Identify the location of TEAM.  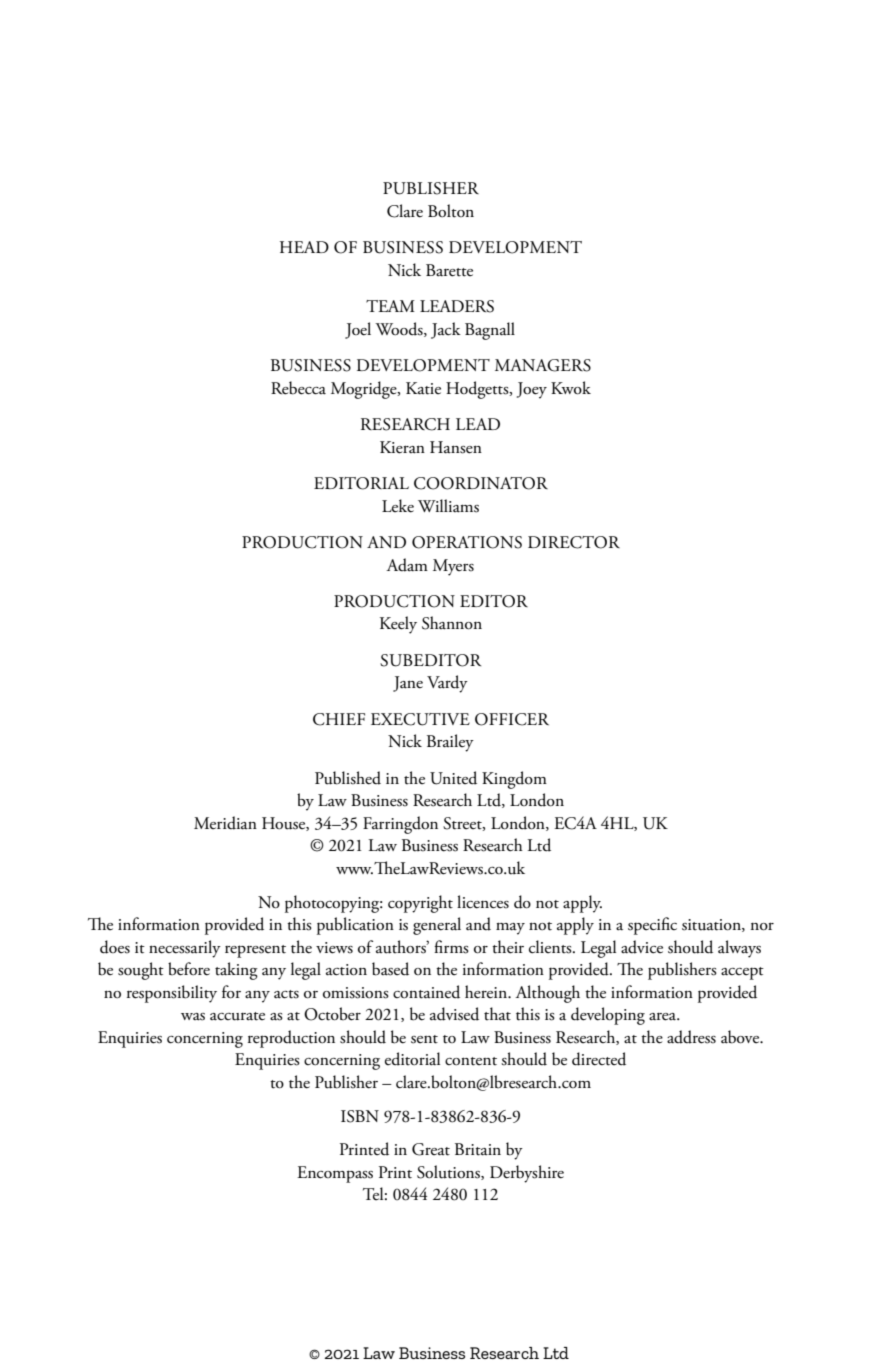
(390, 306).
